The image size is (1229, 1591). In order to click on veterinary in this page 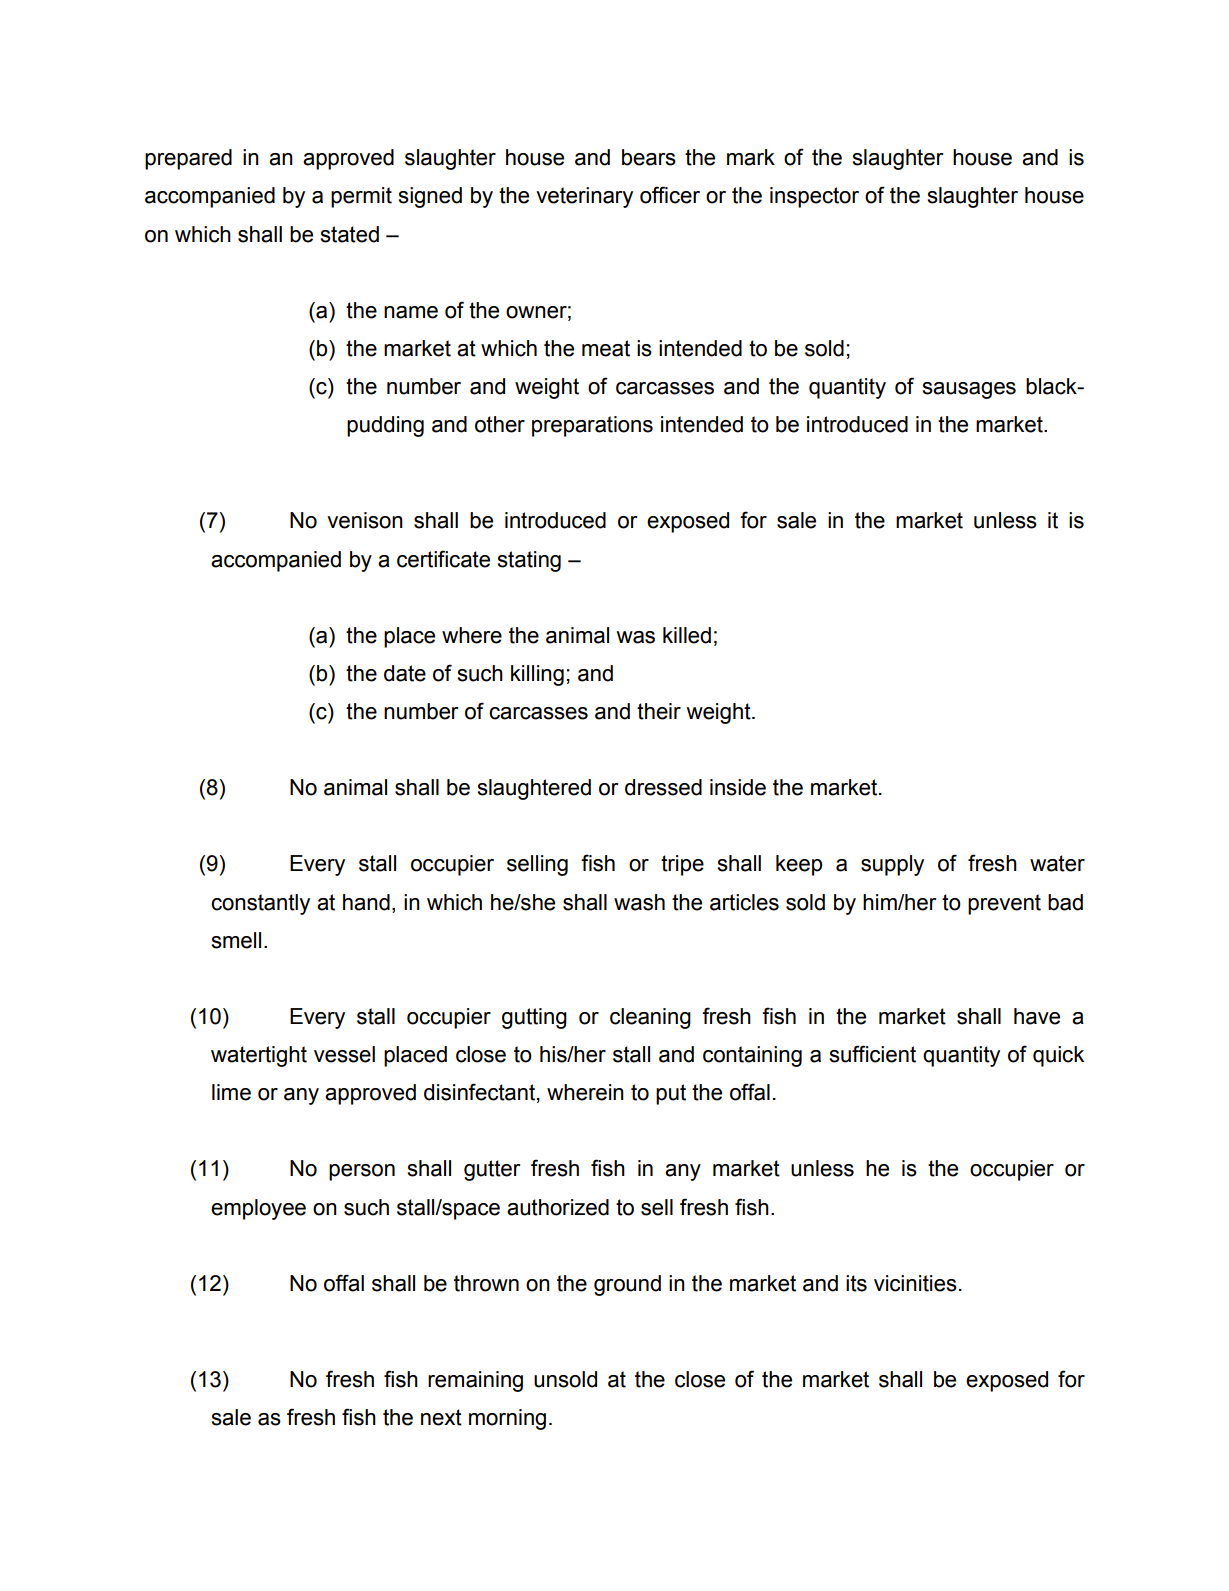, I will do `click(584, 197)`.
